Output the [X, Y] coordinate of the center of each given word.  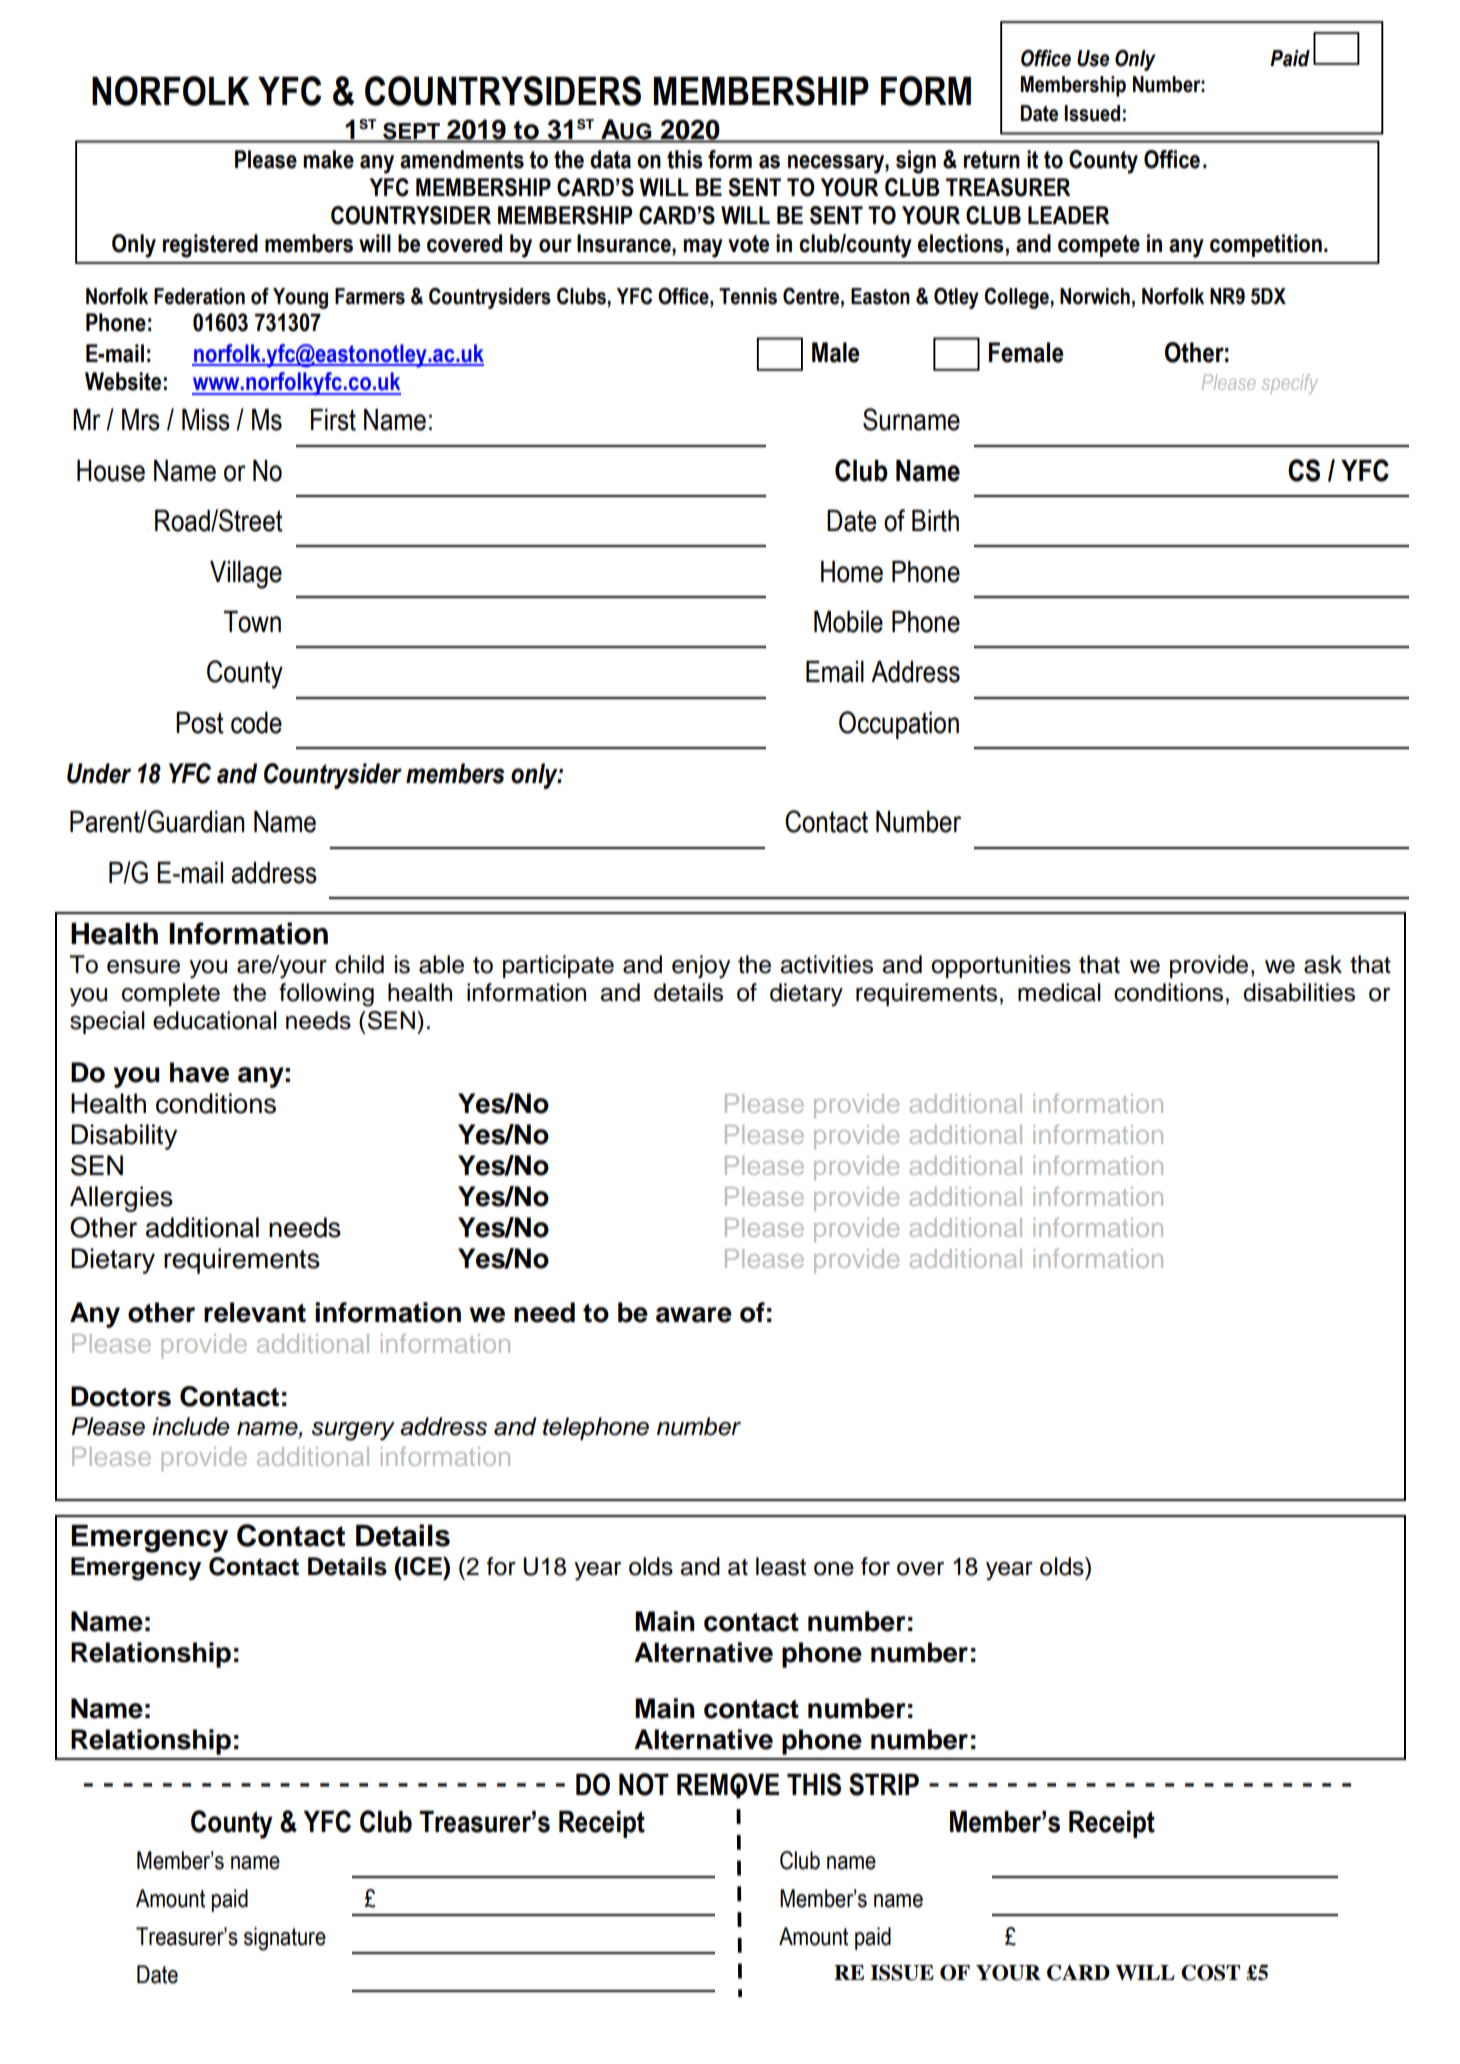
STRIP [884, 1784]
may [703, 248]
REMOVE [728, 1785]
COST [1210, 1972]
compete [1099, 246]
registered [210, 246]
